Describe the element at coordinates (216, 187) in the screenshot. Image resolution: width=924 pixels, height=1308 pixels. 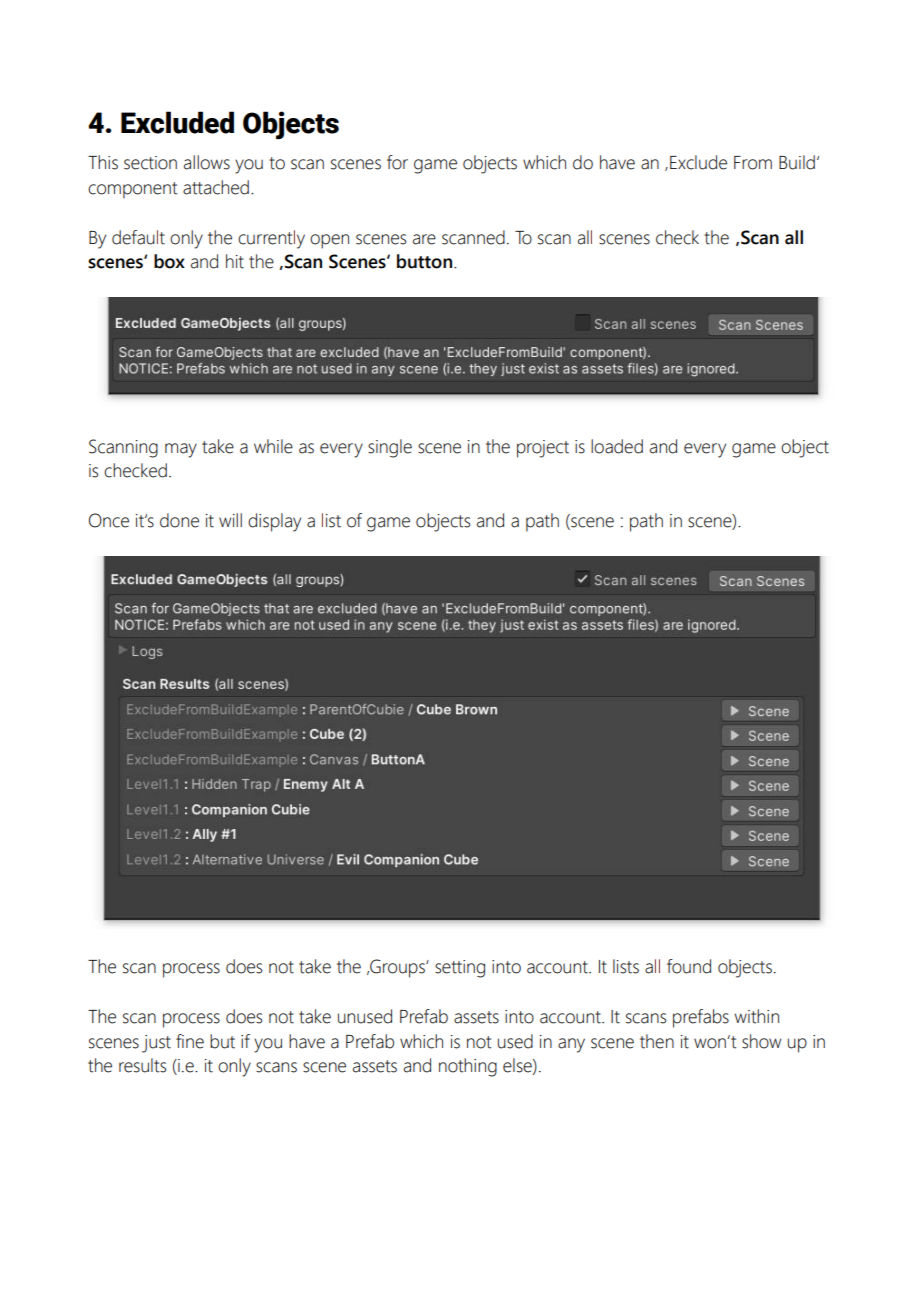
I see `attached` at that location.
